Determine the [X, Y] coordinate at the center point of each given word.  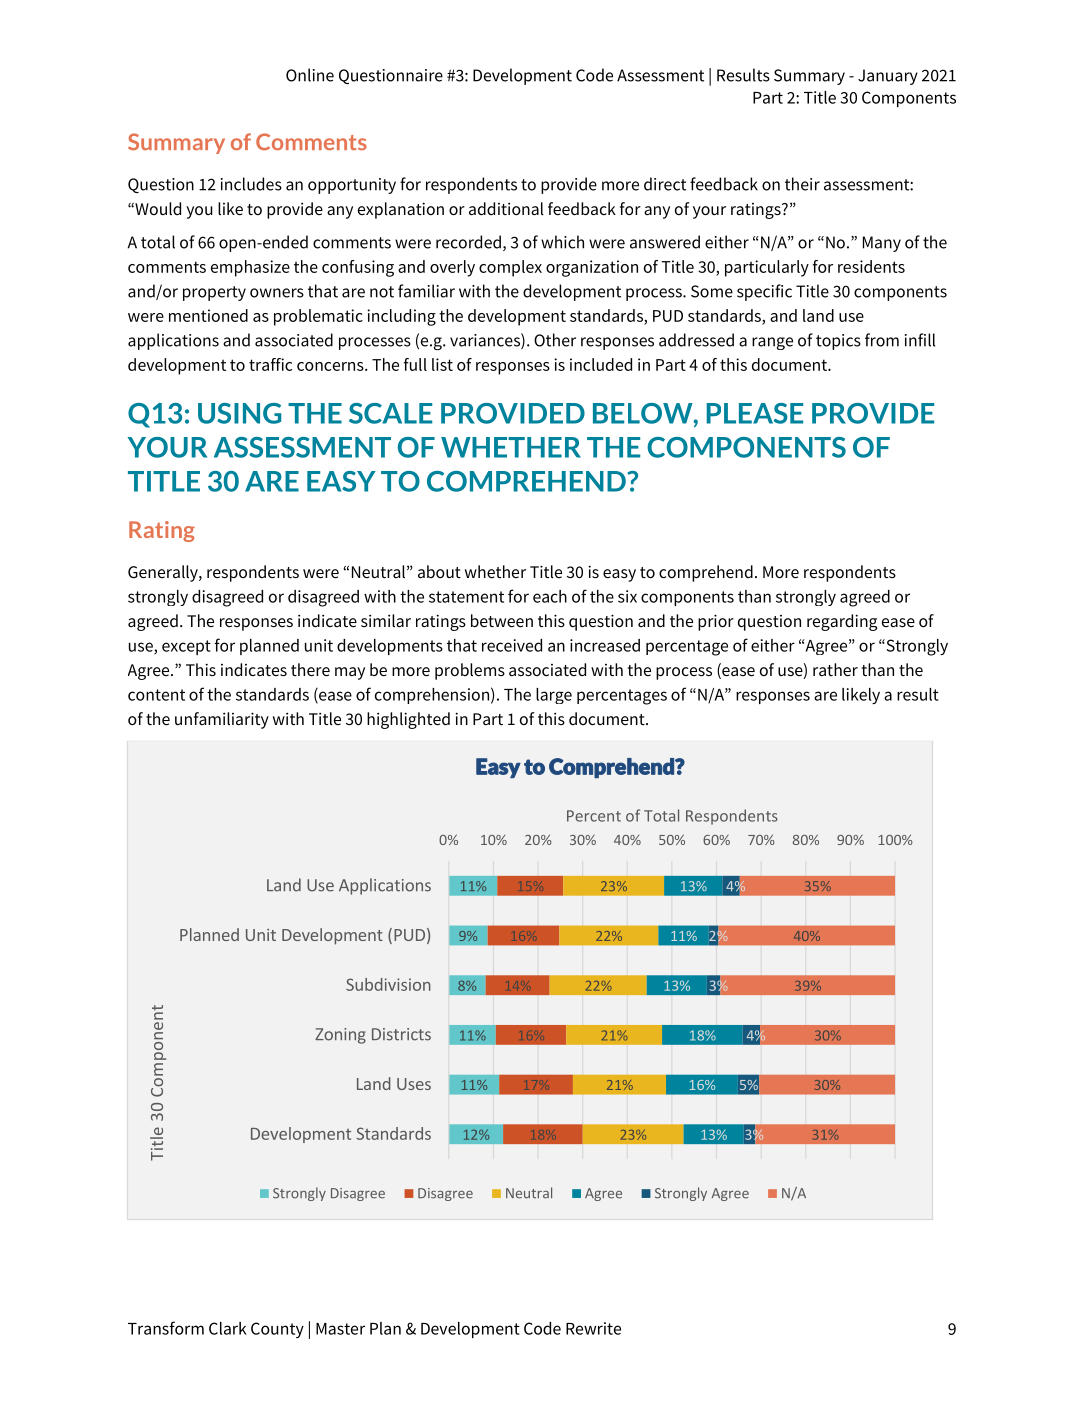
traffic [270, 364]
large [554, 696]
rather [835, 669]
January [888, 77]
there [310, 670]
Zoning [340, 1036]
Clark [228, 1328]
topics [838, 342]
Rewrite [593, 1328]
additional [506, 208]
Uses [414, 1084]
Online [310, 75]
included [601, 364]
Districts [401, 1034]
